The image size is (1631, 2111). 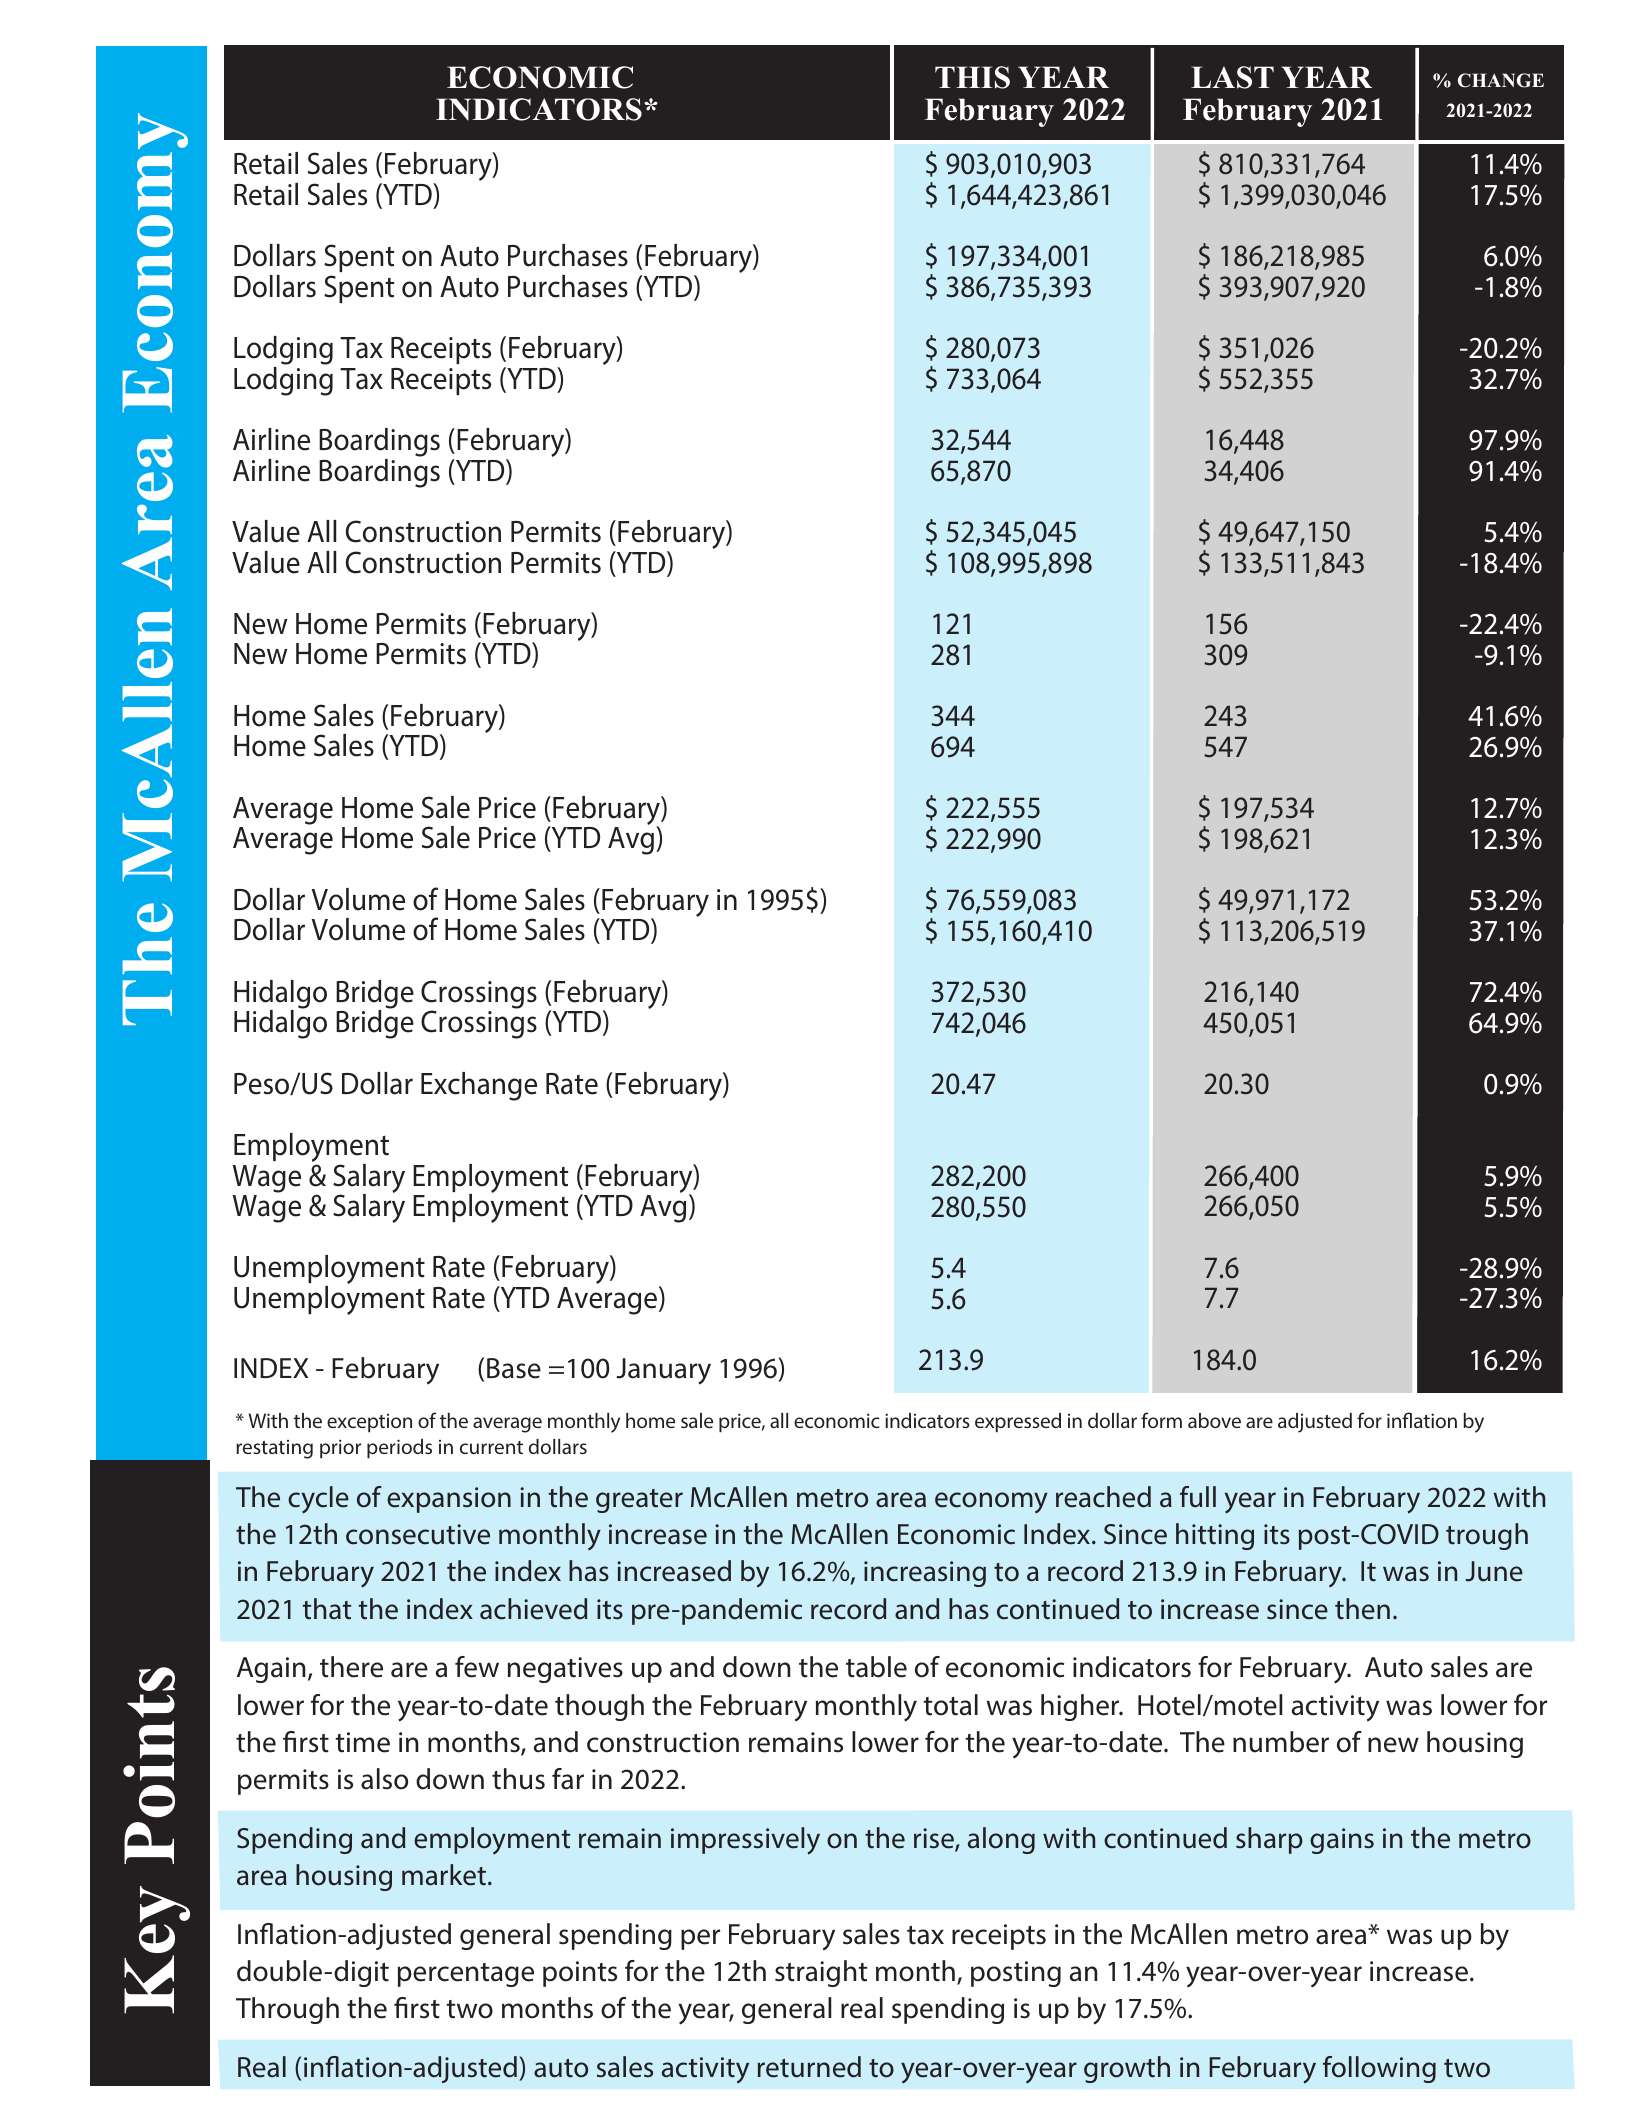 What do you see at coordinates (418, 1534) in the page?
I see `consecutive` at bounding box center [418, 1534].
